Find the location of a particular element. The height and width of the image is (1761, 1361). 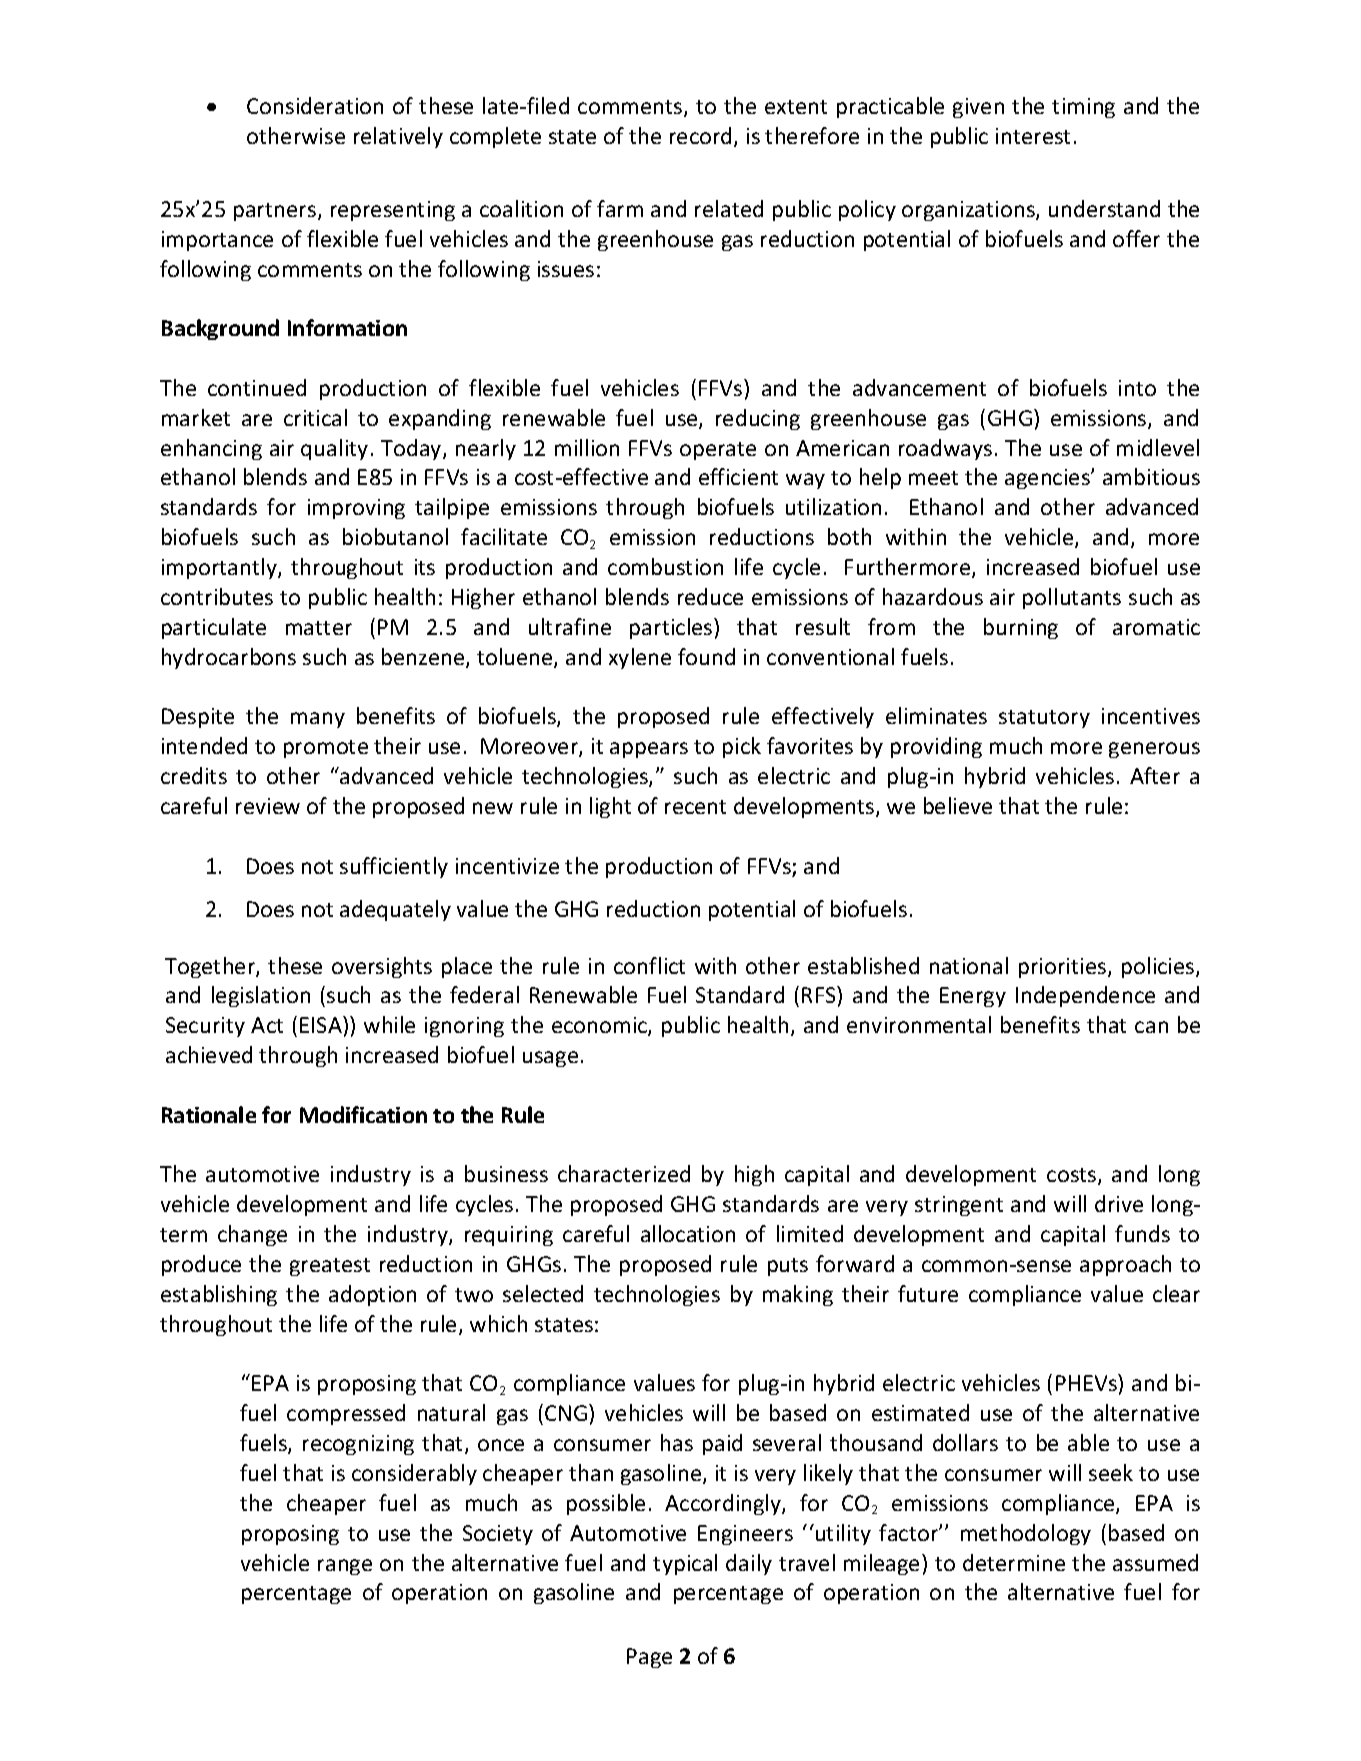

combustion is located at coordinates (665, 566).
